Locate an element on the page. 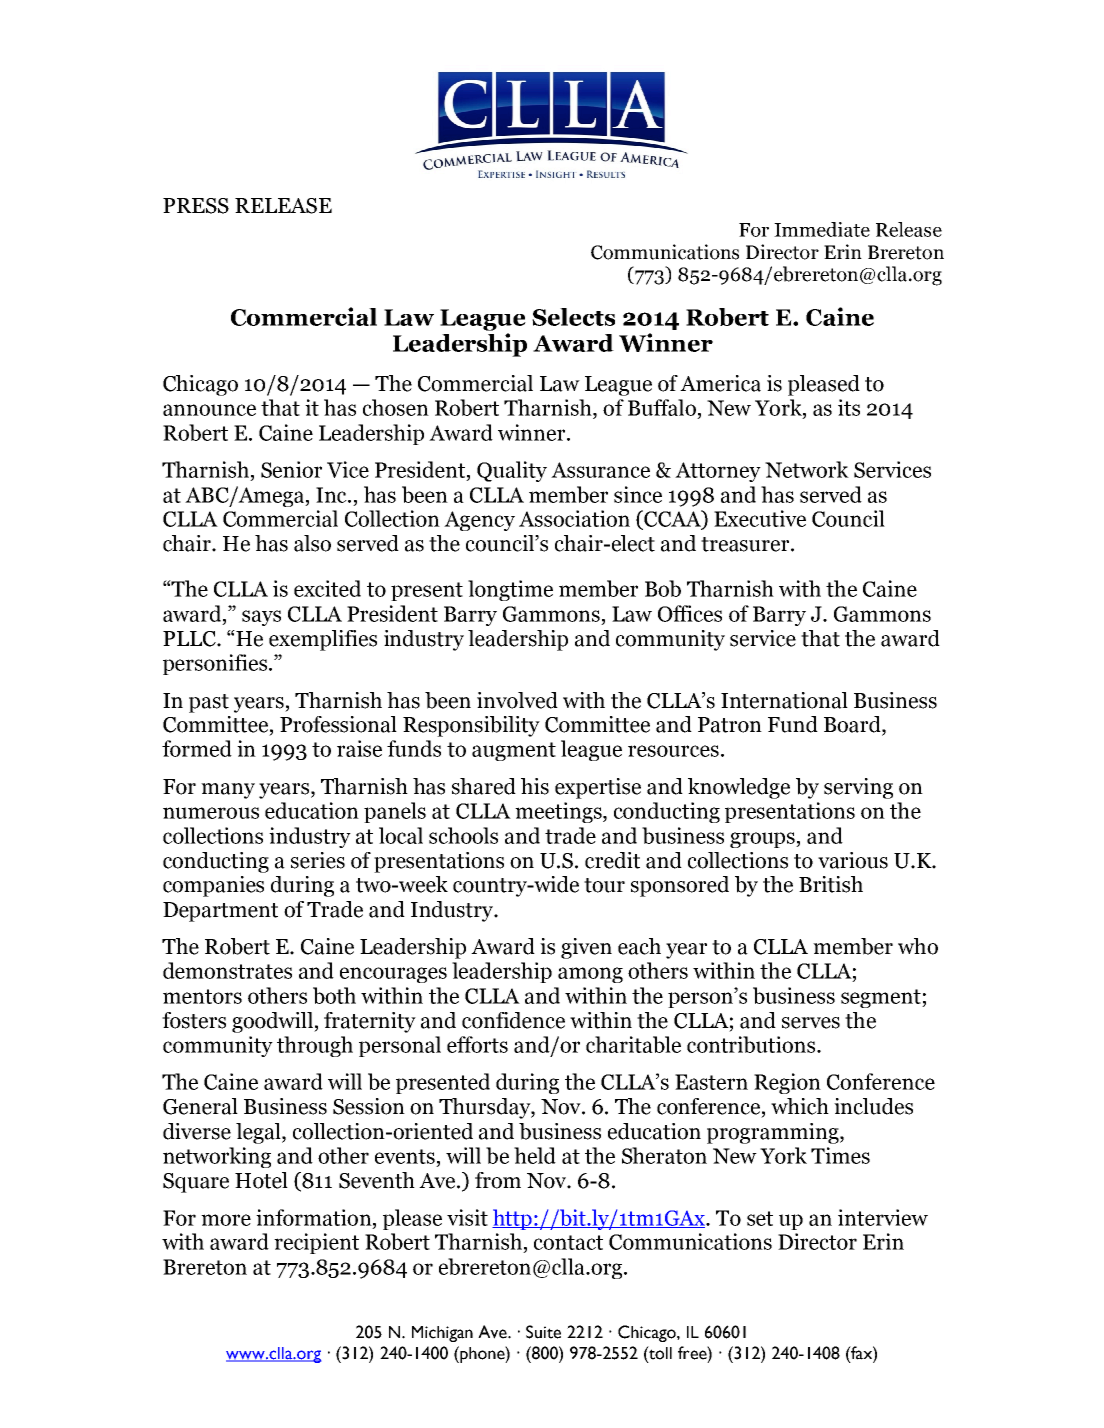 The height and width of the image is (1428, 1104). recipient is located at coordinates (316, 1243).
